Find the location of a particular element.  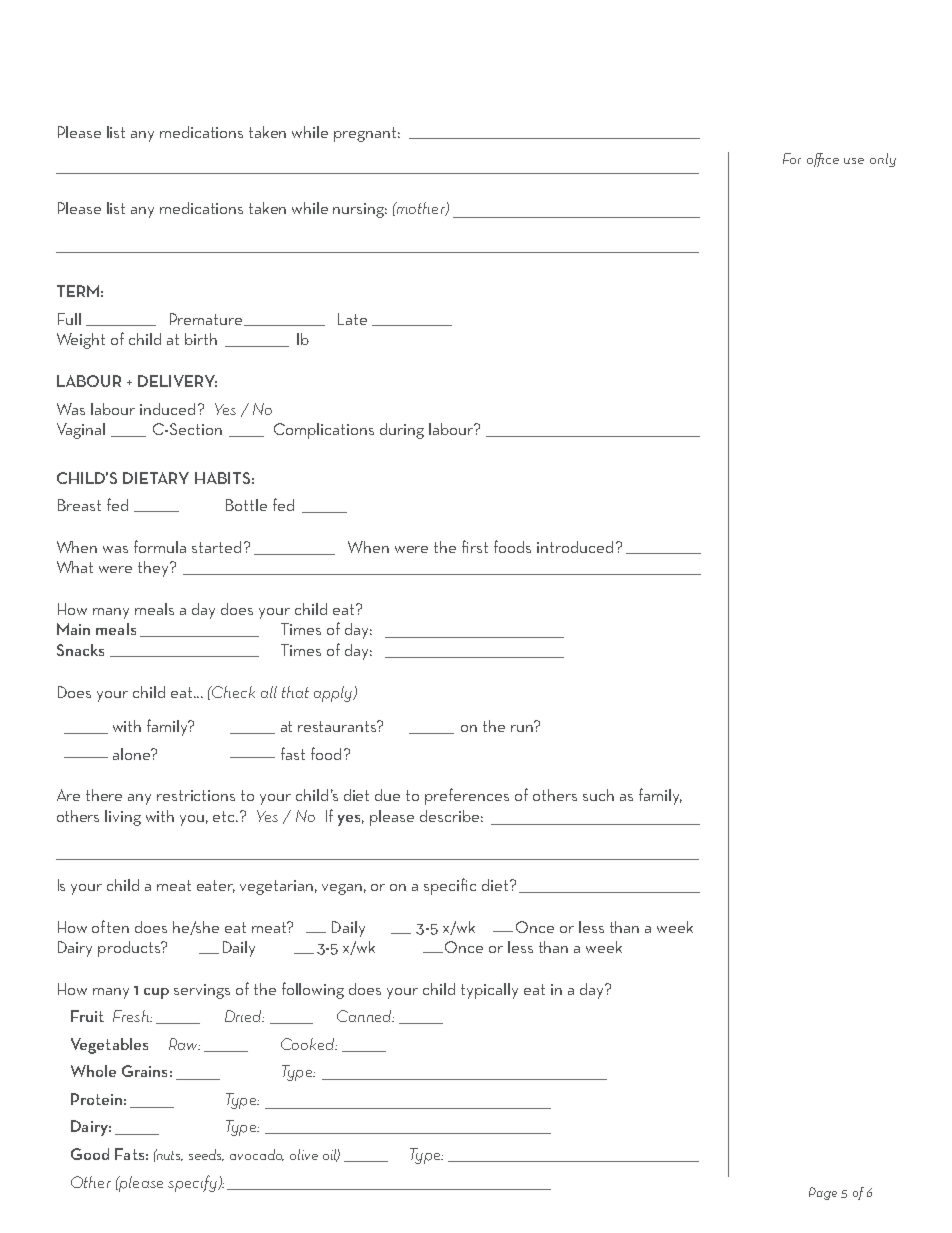

seeds is located at coordinates (206, 1155).
